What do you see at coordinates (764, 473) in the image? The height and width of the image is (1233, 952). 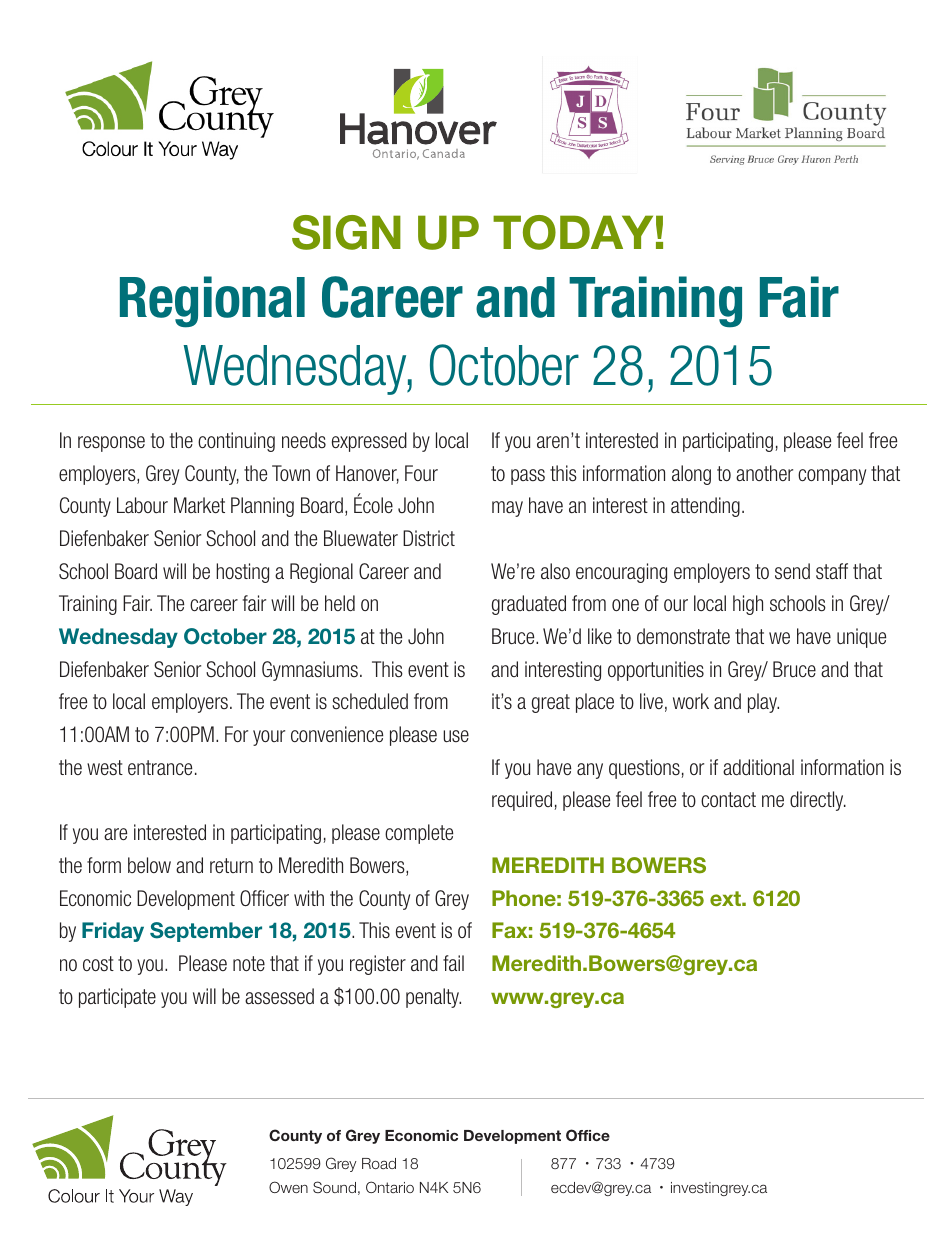 I see `another` at bounding box center [764, 473].
